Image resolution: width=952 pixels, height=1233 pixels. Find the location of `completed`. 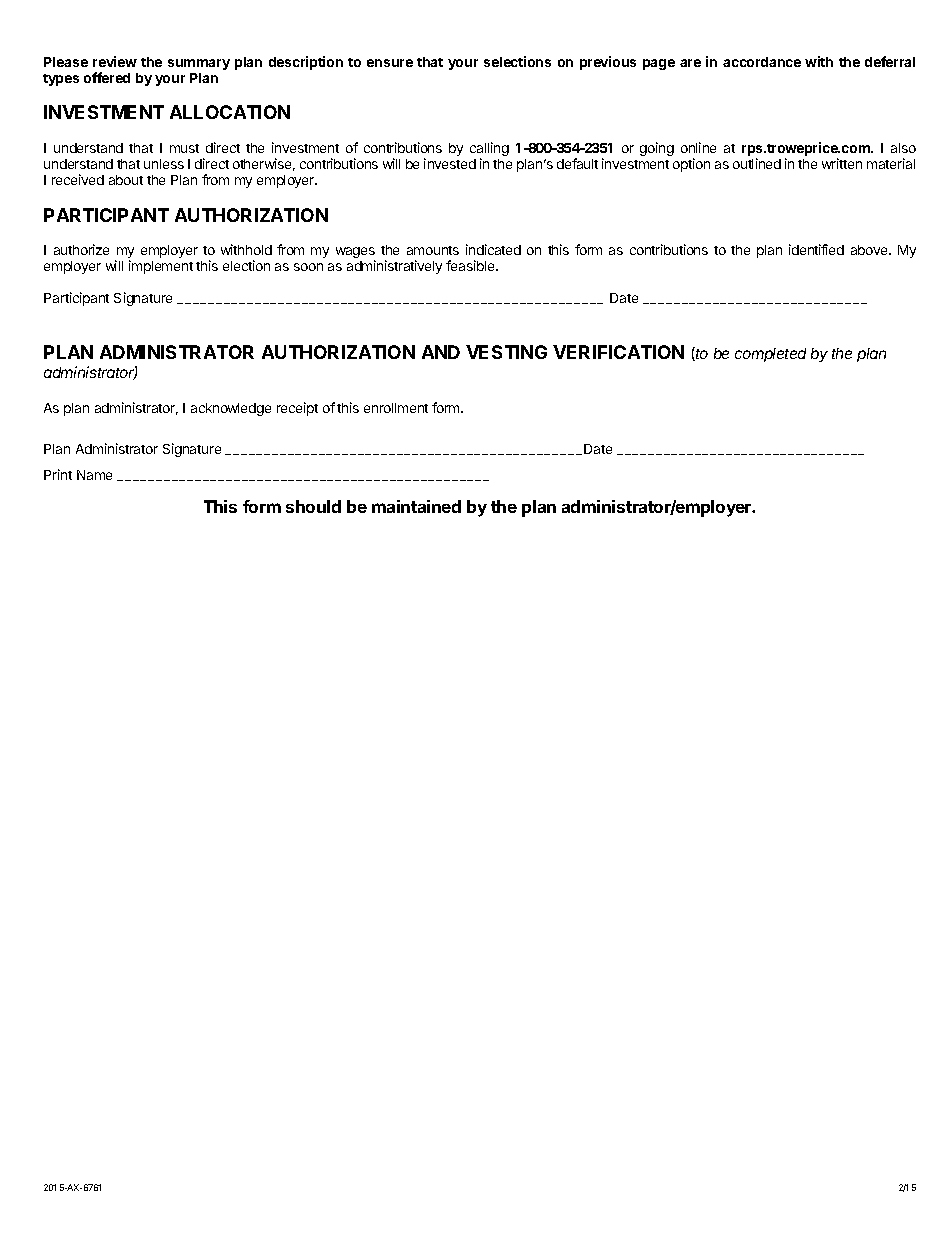

completed is located at coordinates (770, 355).
